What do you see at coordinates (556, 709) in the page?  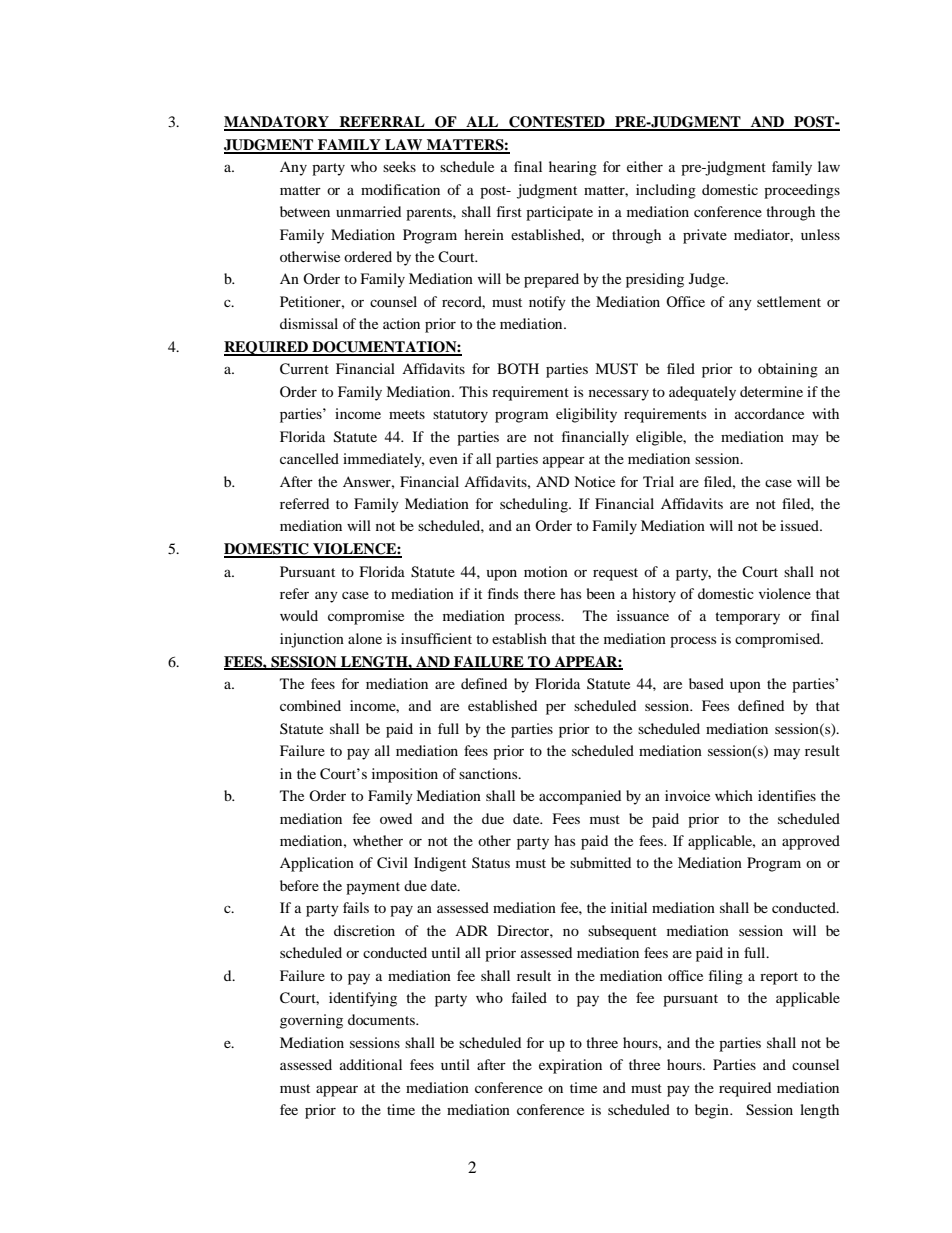 I see `per` at bounding box center [556, 709].
